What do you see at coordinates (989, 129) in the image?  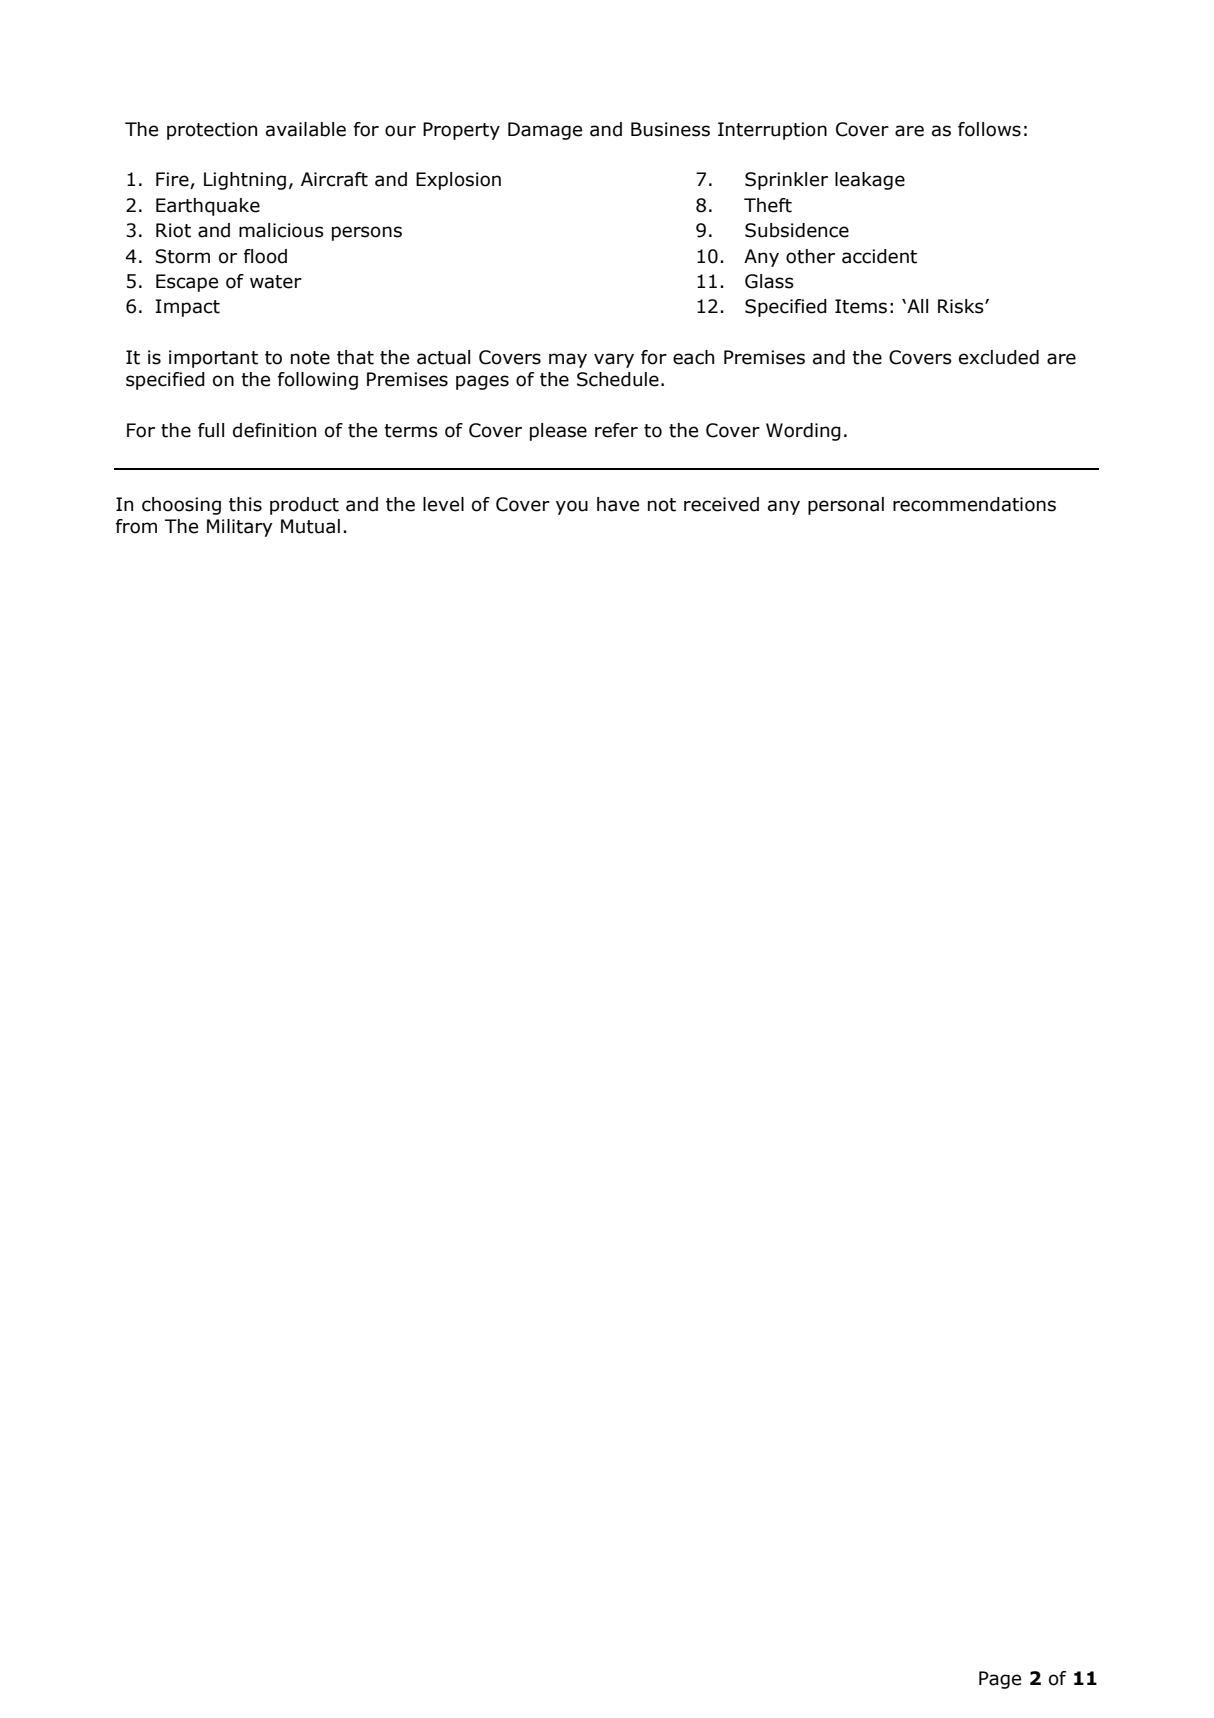 I see `follows` at bounding box center [989, 129].
